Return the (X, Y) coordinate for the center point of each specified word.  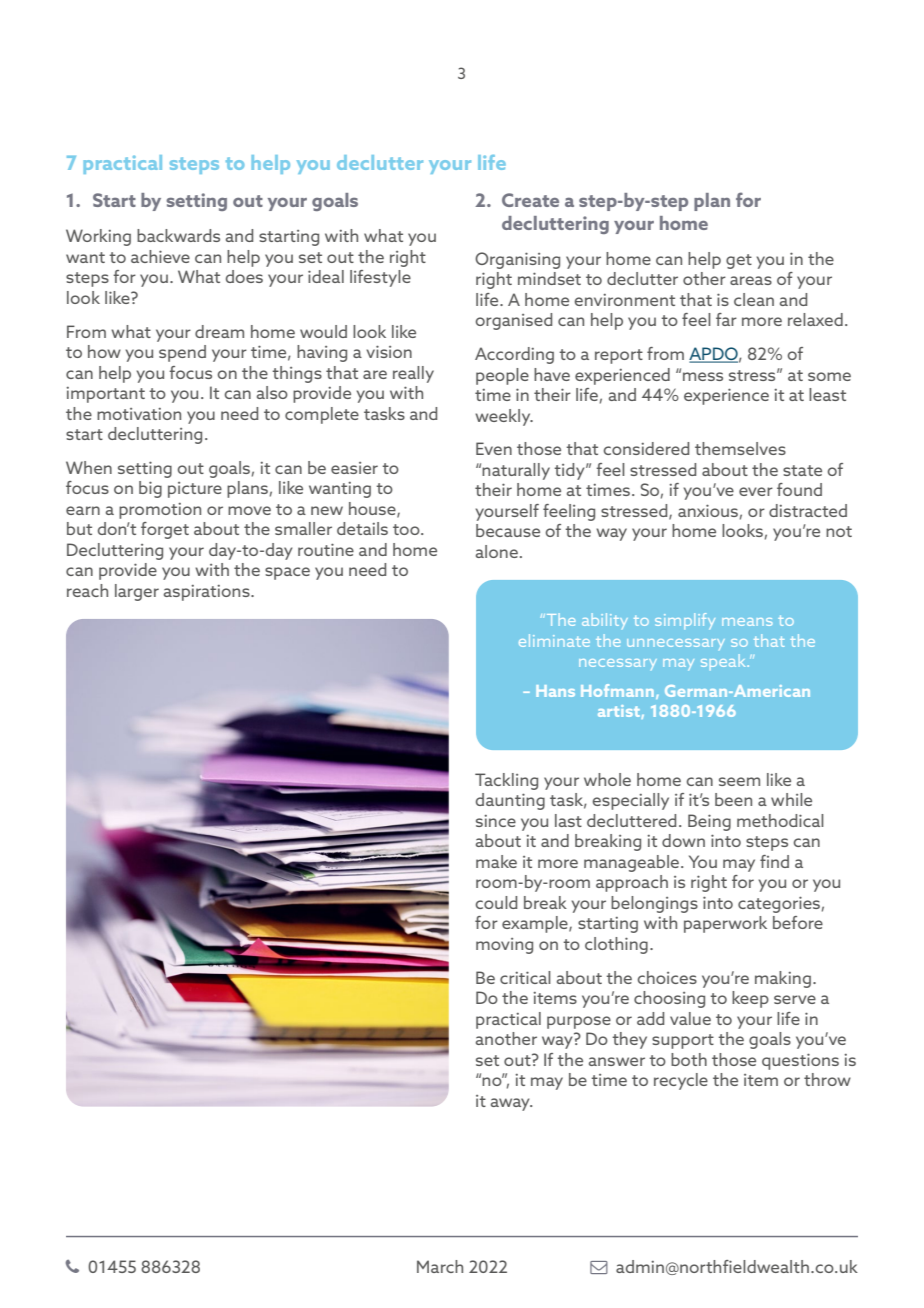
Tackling (506, 781)
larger (137, 592)
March (440, 1266)
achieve (160, 256)
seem (739, 781)
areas (751, 280)
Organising (517, 260)
